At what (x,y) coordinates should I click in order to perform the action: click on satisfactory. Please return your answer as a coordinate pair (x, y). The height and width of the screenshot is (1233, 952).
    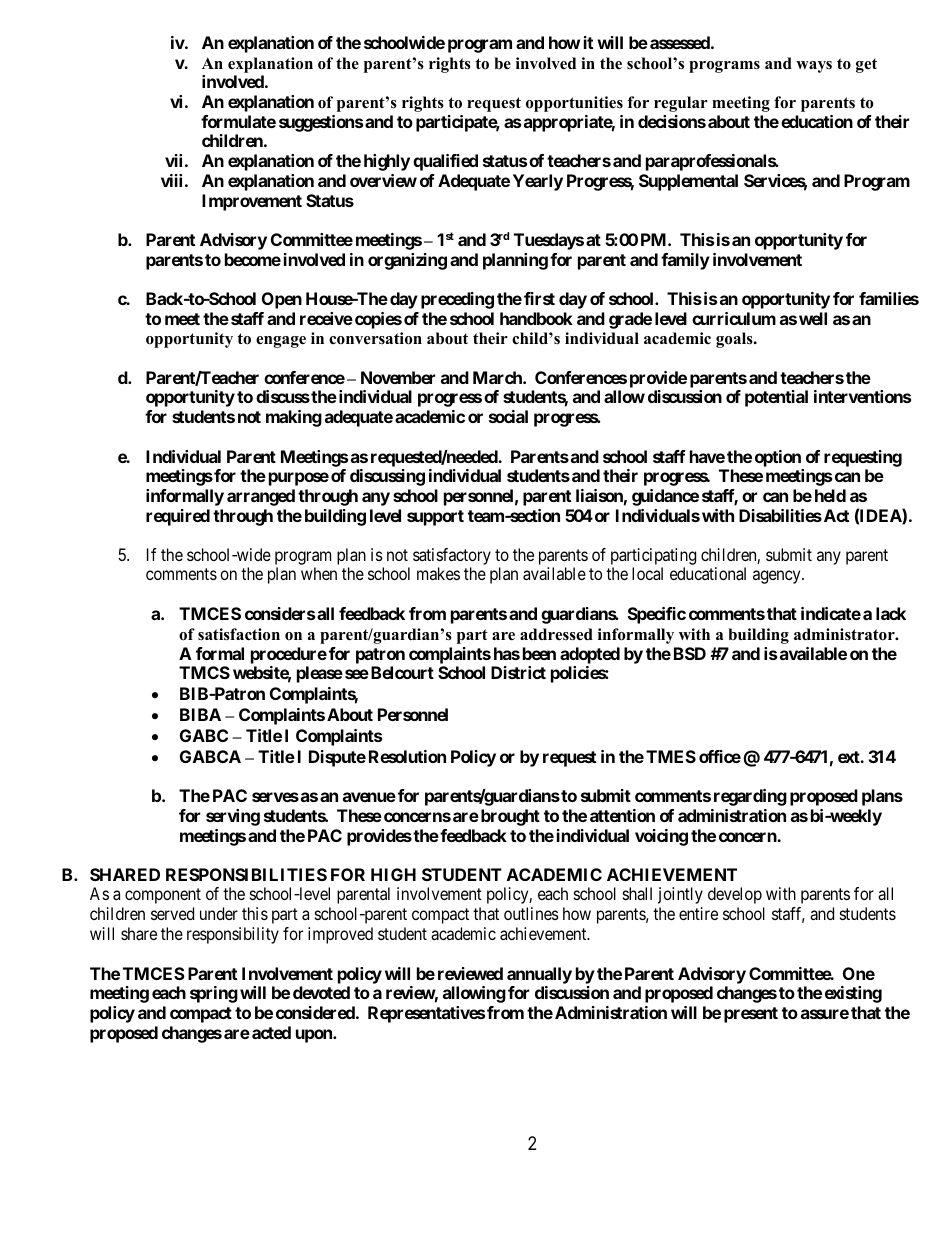
    Looking at the image, I should click on (452, 556).
